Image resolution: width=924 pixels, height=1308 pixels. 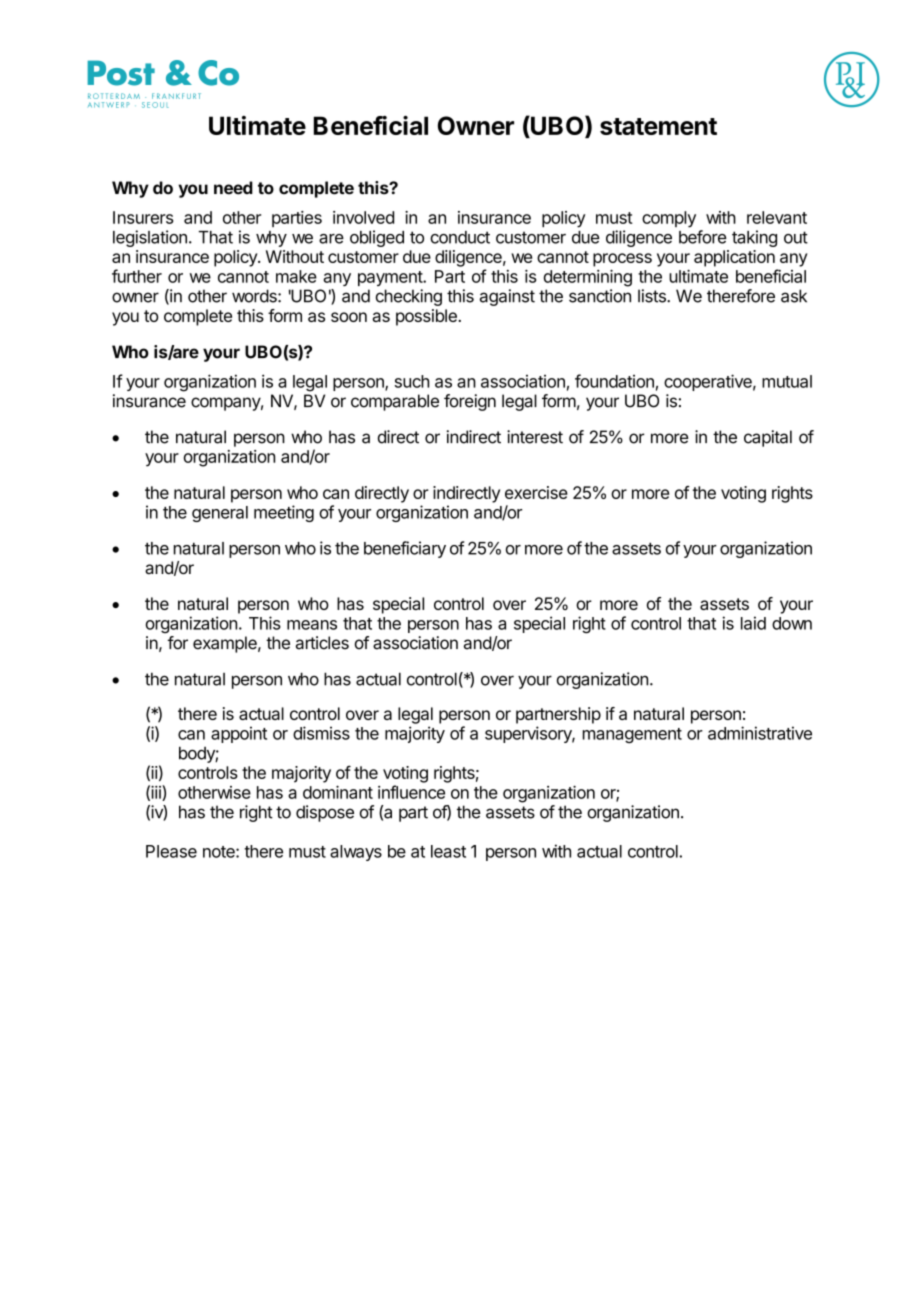 What do you see at coordinates (155, 105) in the screenshot?
I see `SEOUL` at bounding box center [155, 105].
